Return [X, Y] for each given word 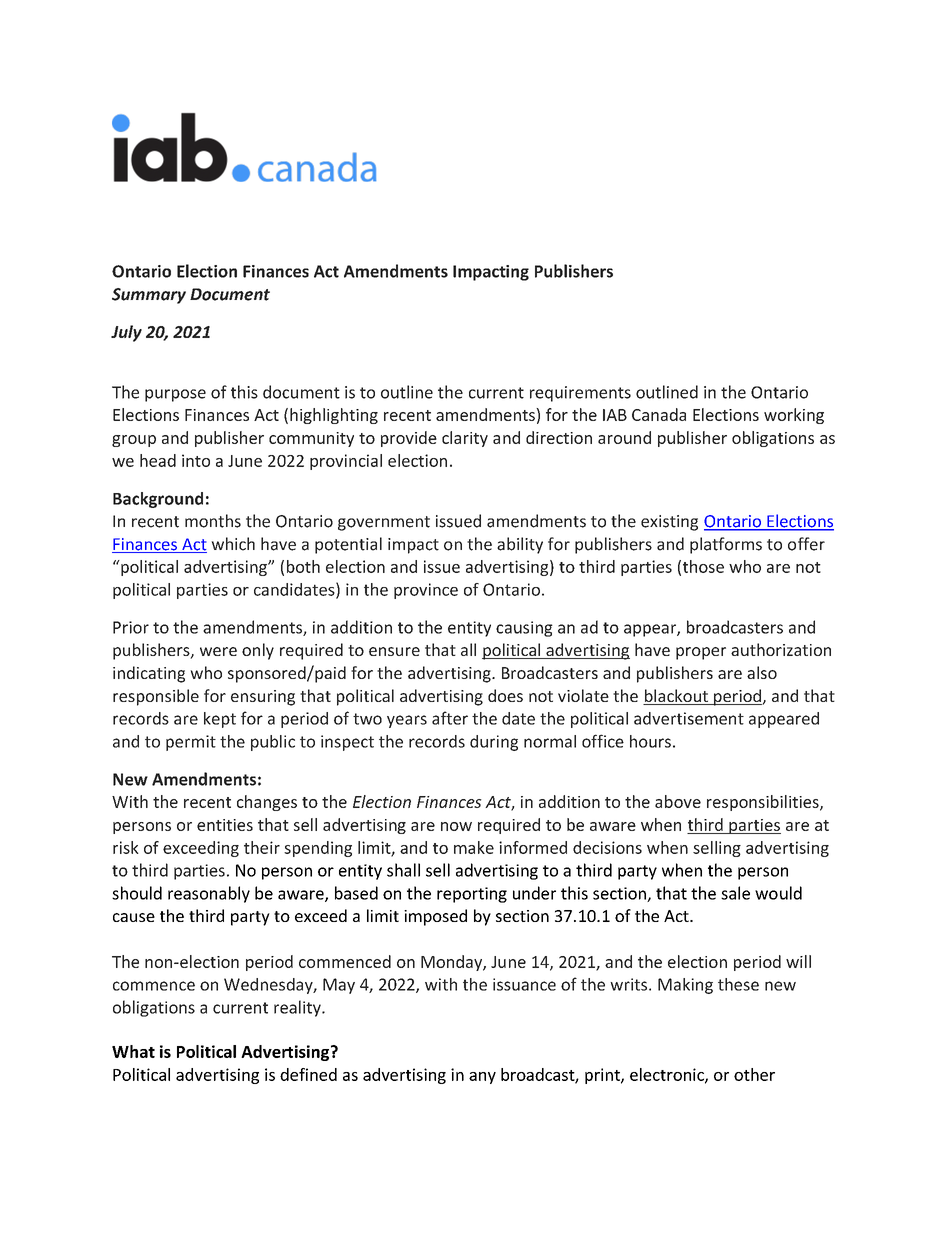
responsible [156, 697]
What [133, 1051]
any [482, 1078]
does [505, 695]
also [762, 672]
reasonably [209, 894]
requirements [580, 394]
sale [735, 893]
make [474, 847]
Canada [659, 414]
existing [669, 523]
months [213, 521]
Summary [149, 296]
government [384, 523]
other [754, 1074]
